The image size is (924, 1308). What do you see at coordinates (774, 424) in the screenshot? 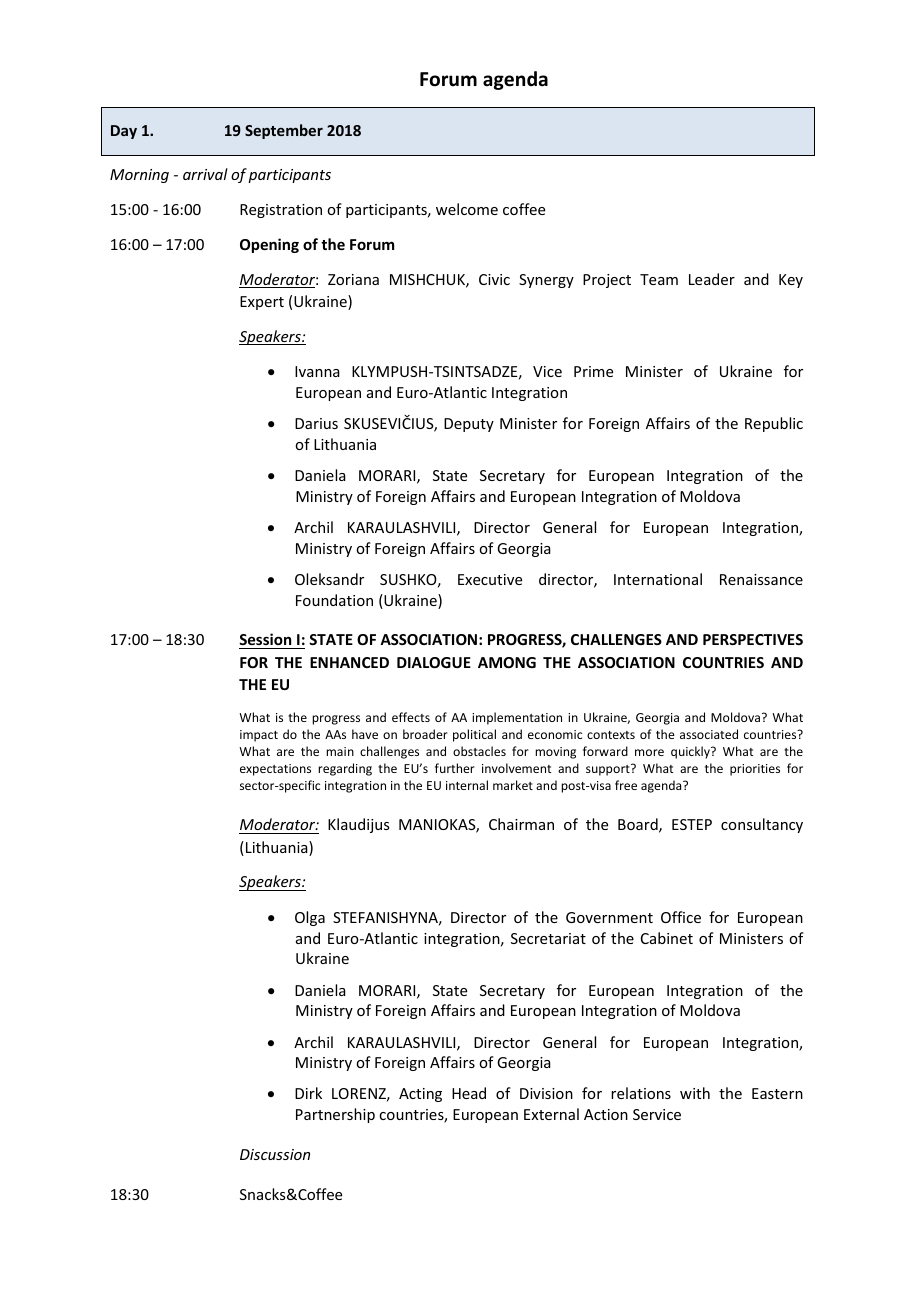
I see `Republic` at bounding box center [774, 424].
